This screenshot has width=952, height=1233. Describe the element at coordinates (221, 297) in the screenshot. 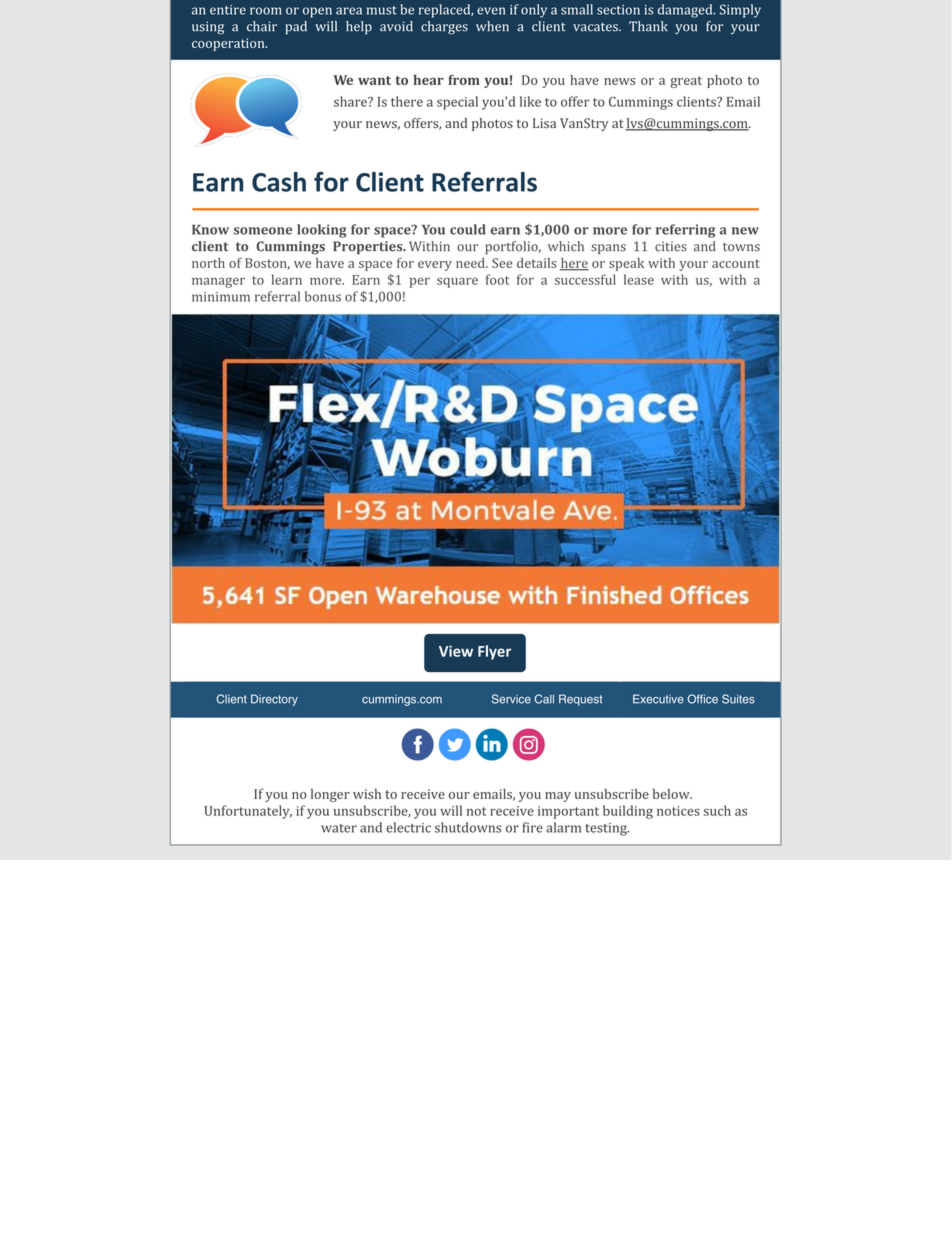

I see `minimum` at that location.
